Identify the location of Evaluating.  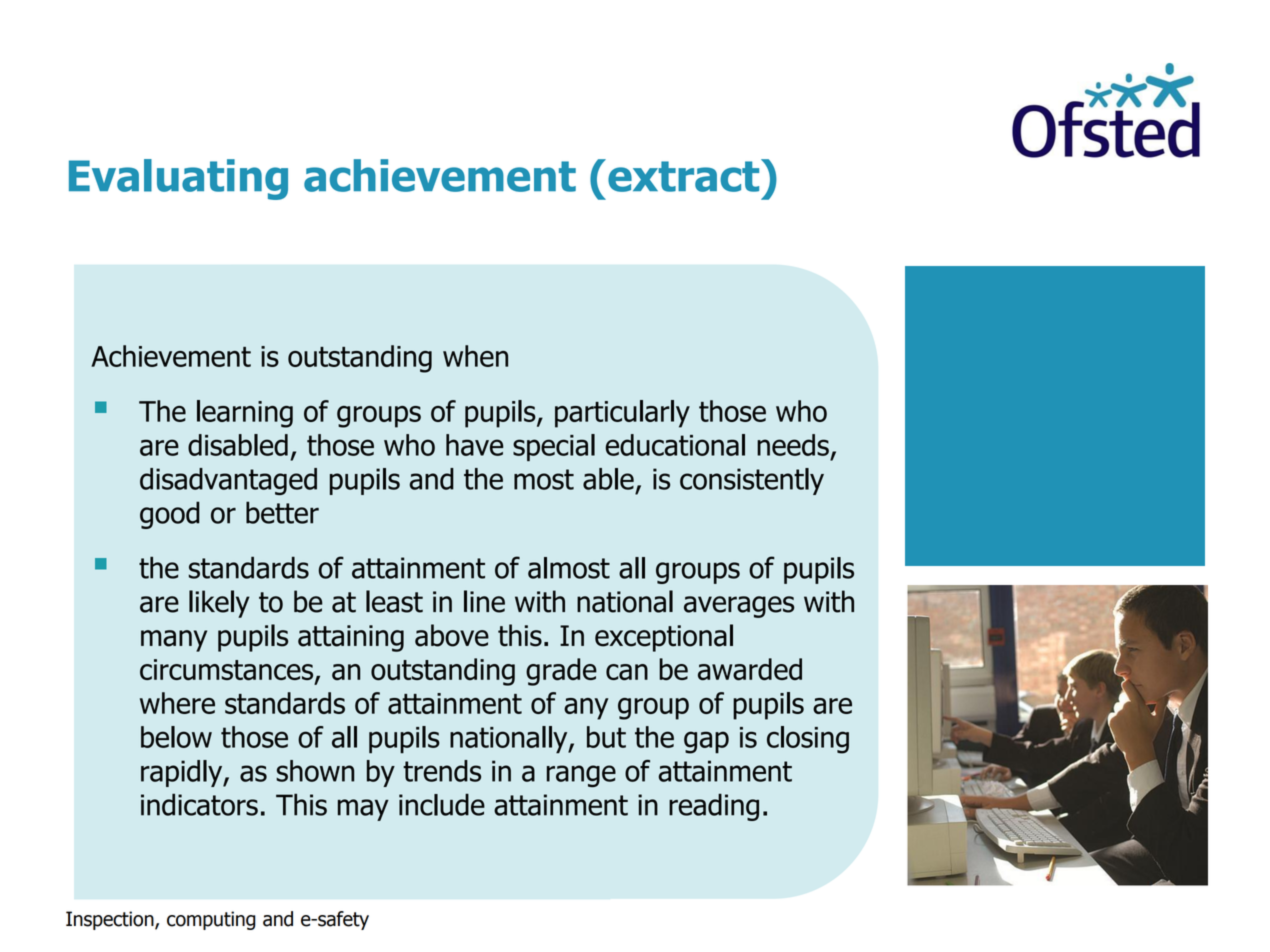
(178, 179).
